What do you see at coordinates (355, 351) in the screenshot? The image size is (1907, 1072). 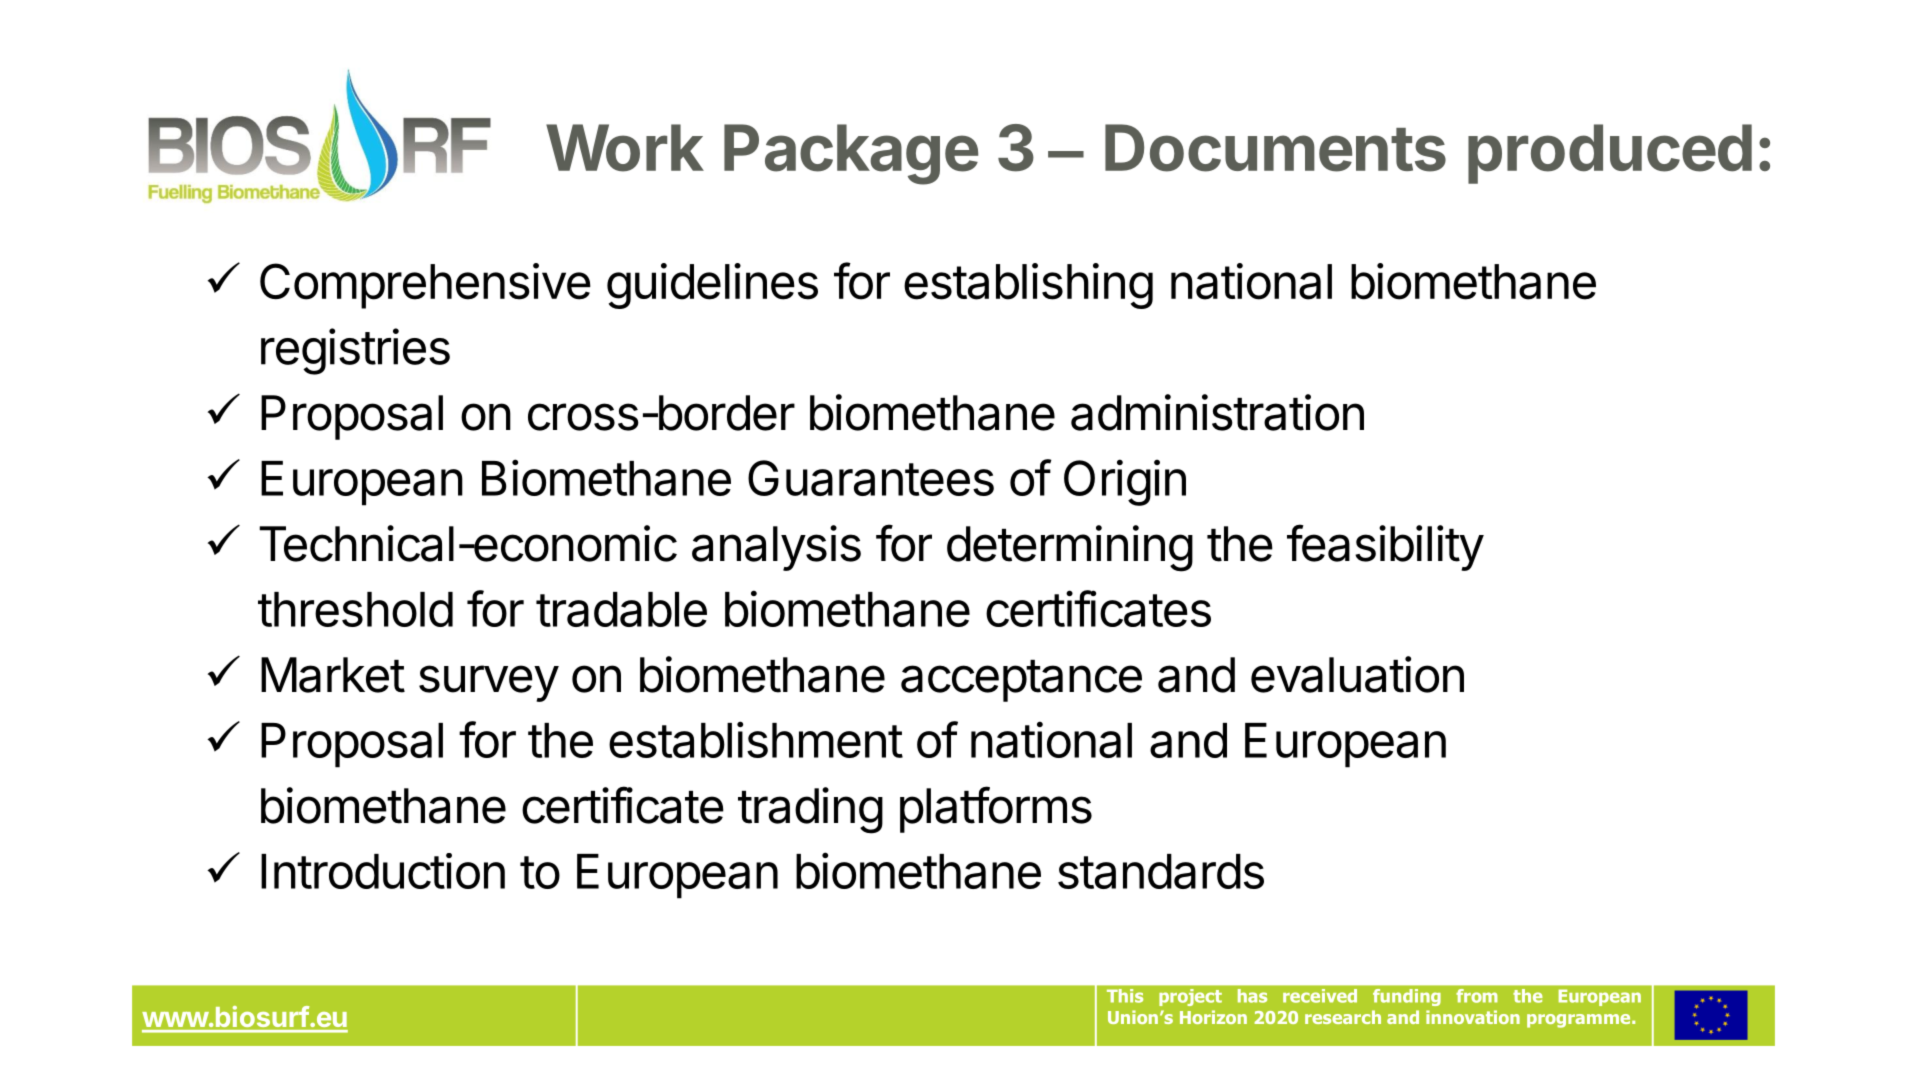 I see `registries` at bounding box center [355, 351].
